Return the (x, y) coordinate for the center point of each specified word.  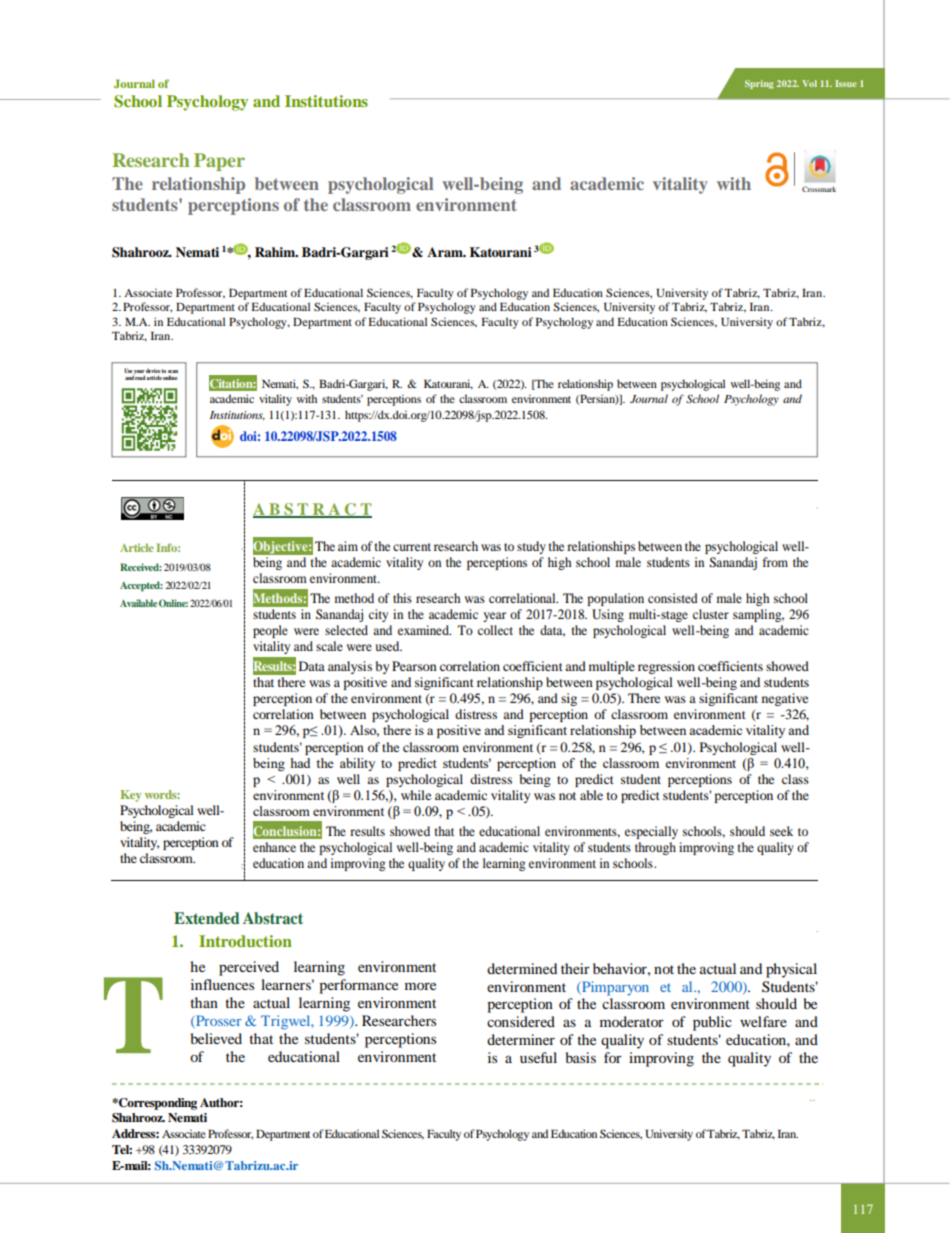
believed (216, 1038)
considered (521, 1021)
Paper (219, 162)
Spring (759, 84)
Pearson (414, 666)
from (775, 562)
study (531, 547)
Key (131, 796)
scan (173, 373)
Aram (446, 252)
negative (785, 699)
